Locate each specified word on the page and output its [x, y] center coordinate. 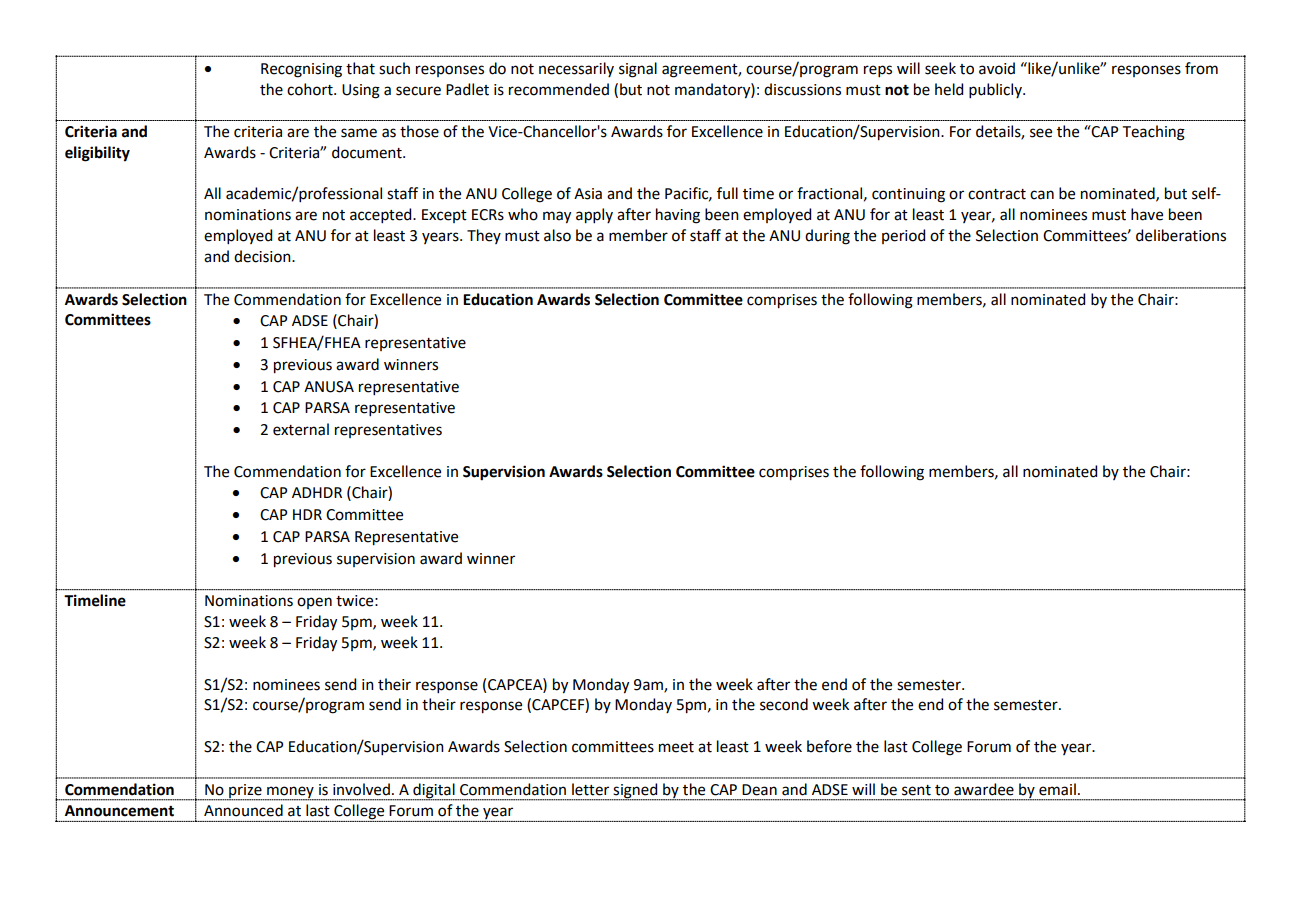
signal [638, 70]
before [829, 746]
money [290, 793]
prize [245, 792]
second [784, 704]
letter [590, 789]
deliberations [1181, 235]
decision [263, 256]
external [301, 429]
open [314, 603]
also [557, 235]
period [903, 236]
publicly [996, 90]
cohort [311, 89]
